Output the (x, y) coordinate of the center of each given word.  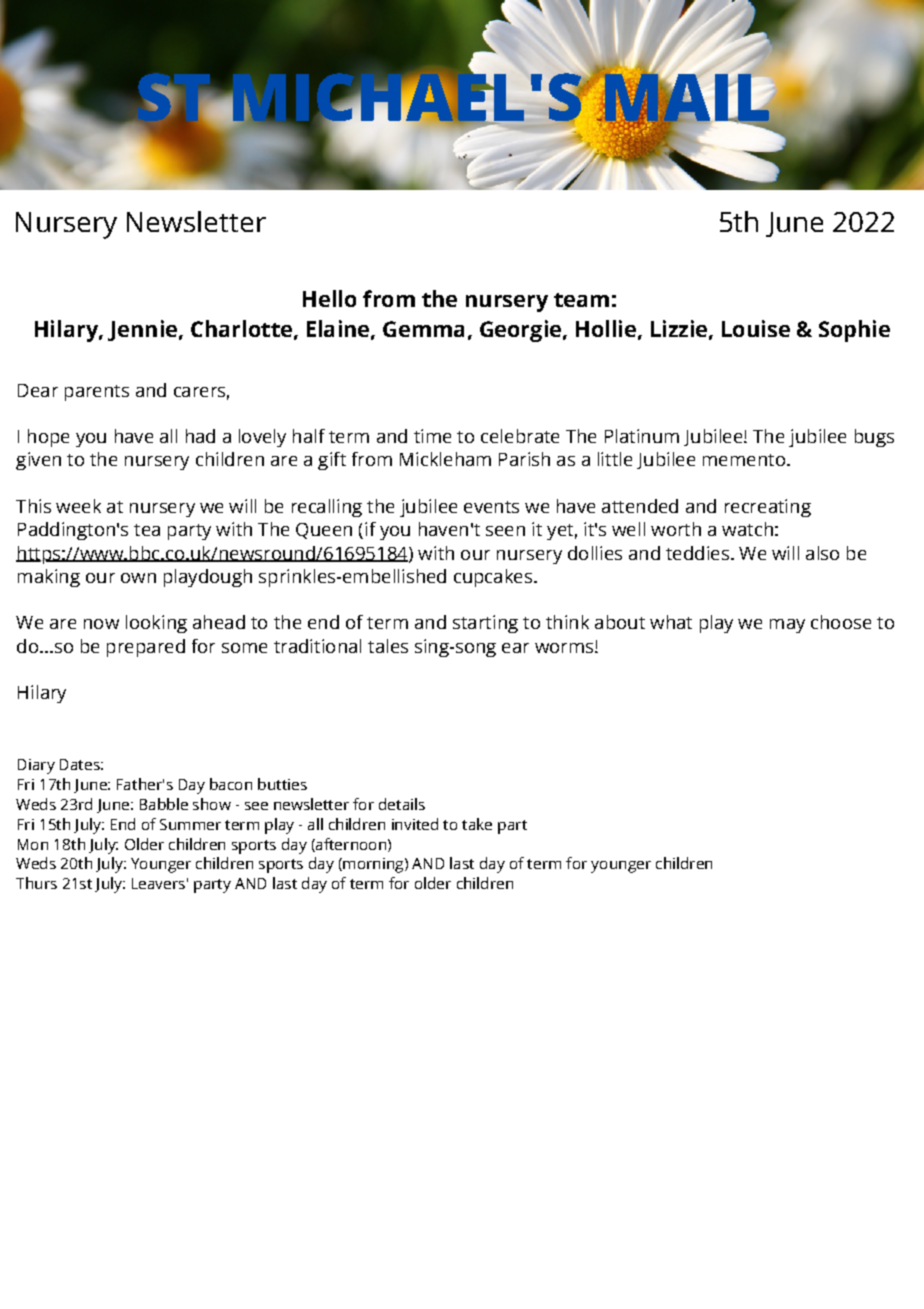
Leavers (158, 883)
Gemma (423, 329)
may (787, 626)
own (138, 578)
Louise (756, 328)
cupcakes (493, 578)
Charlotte (241, 328)
